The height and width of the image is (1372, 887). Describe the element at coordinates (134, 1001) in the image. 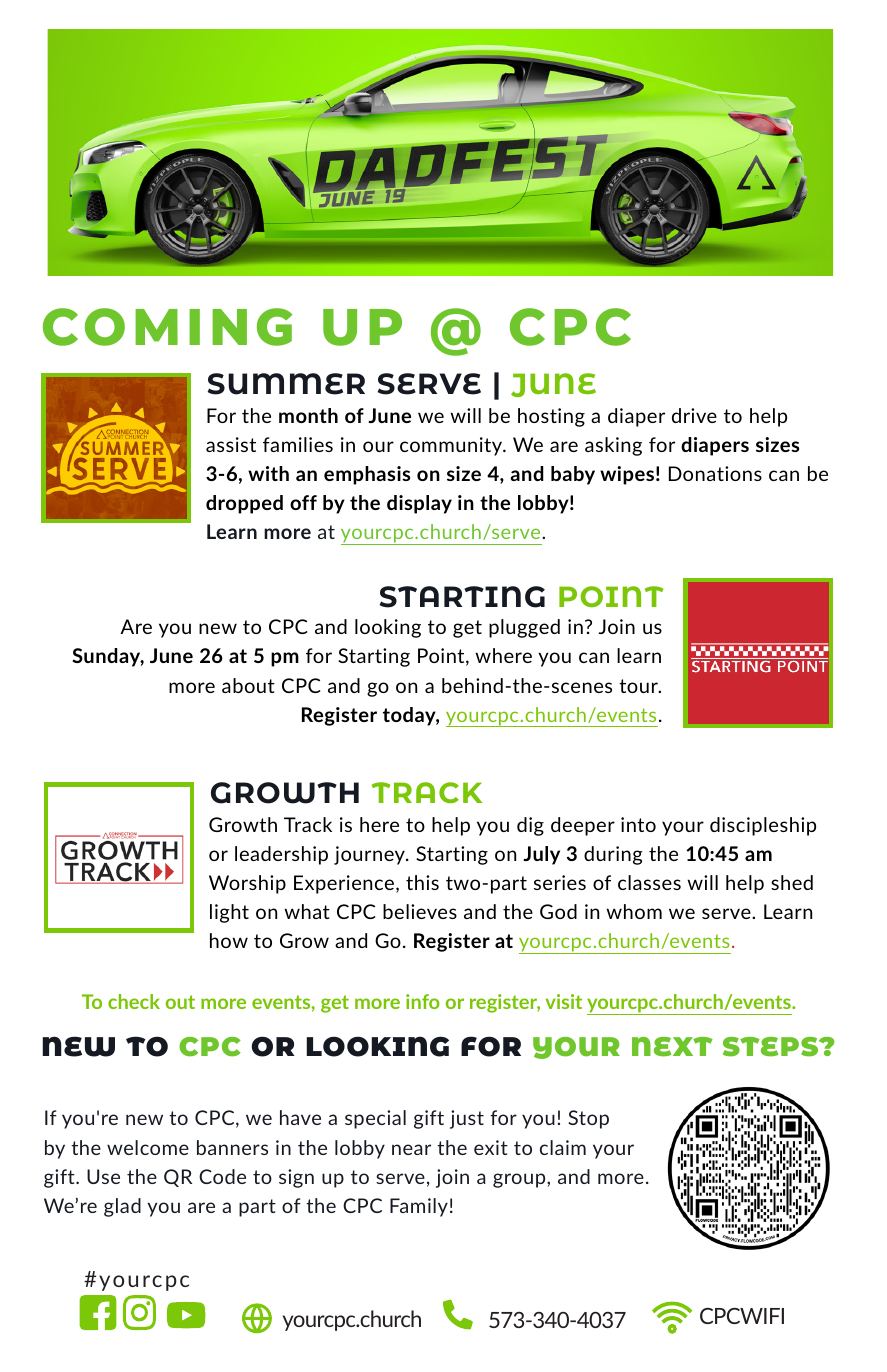

I see `check` at that location.
